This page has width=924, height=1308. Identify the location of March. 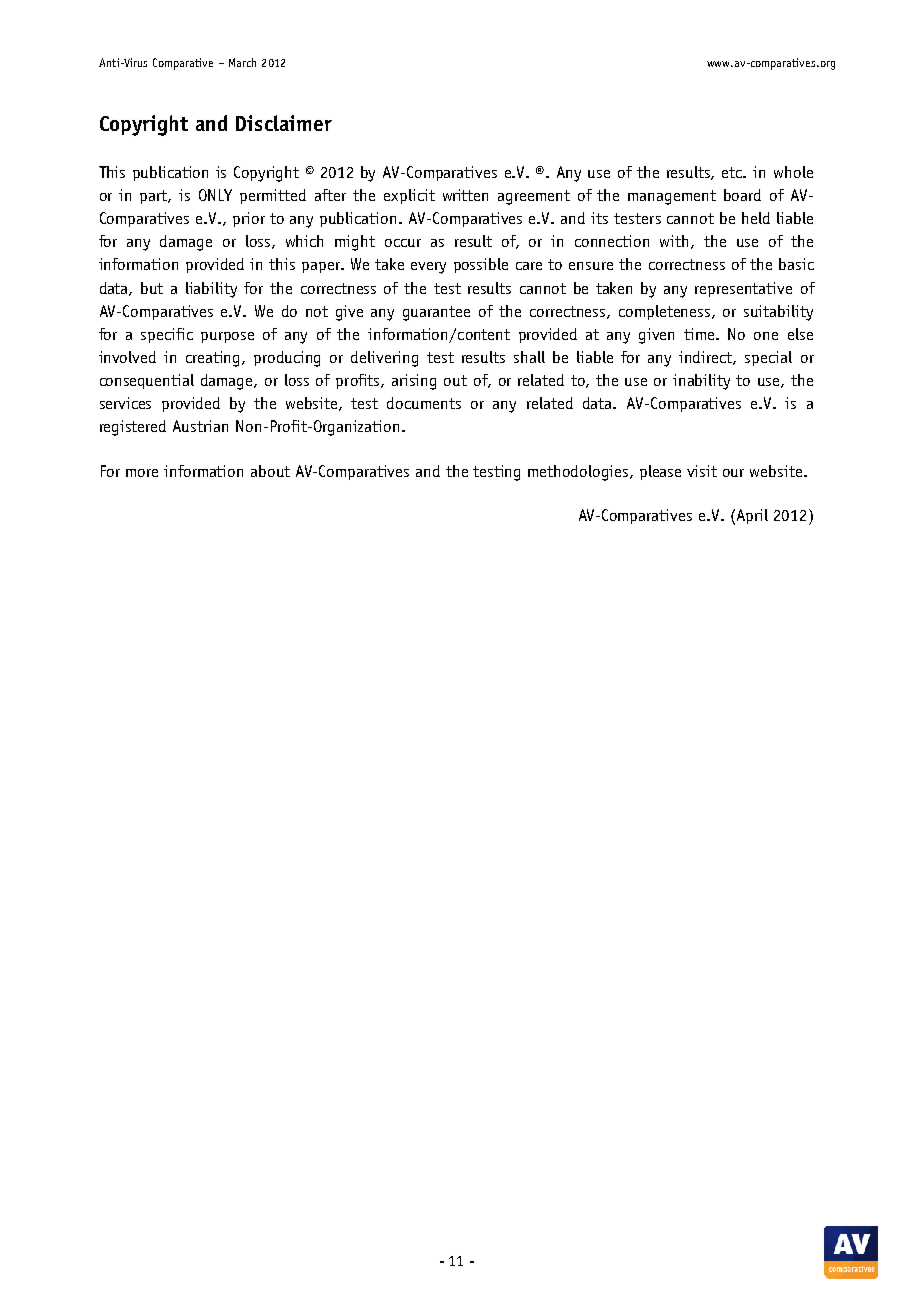
(242, 62).
